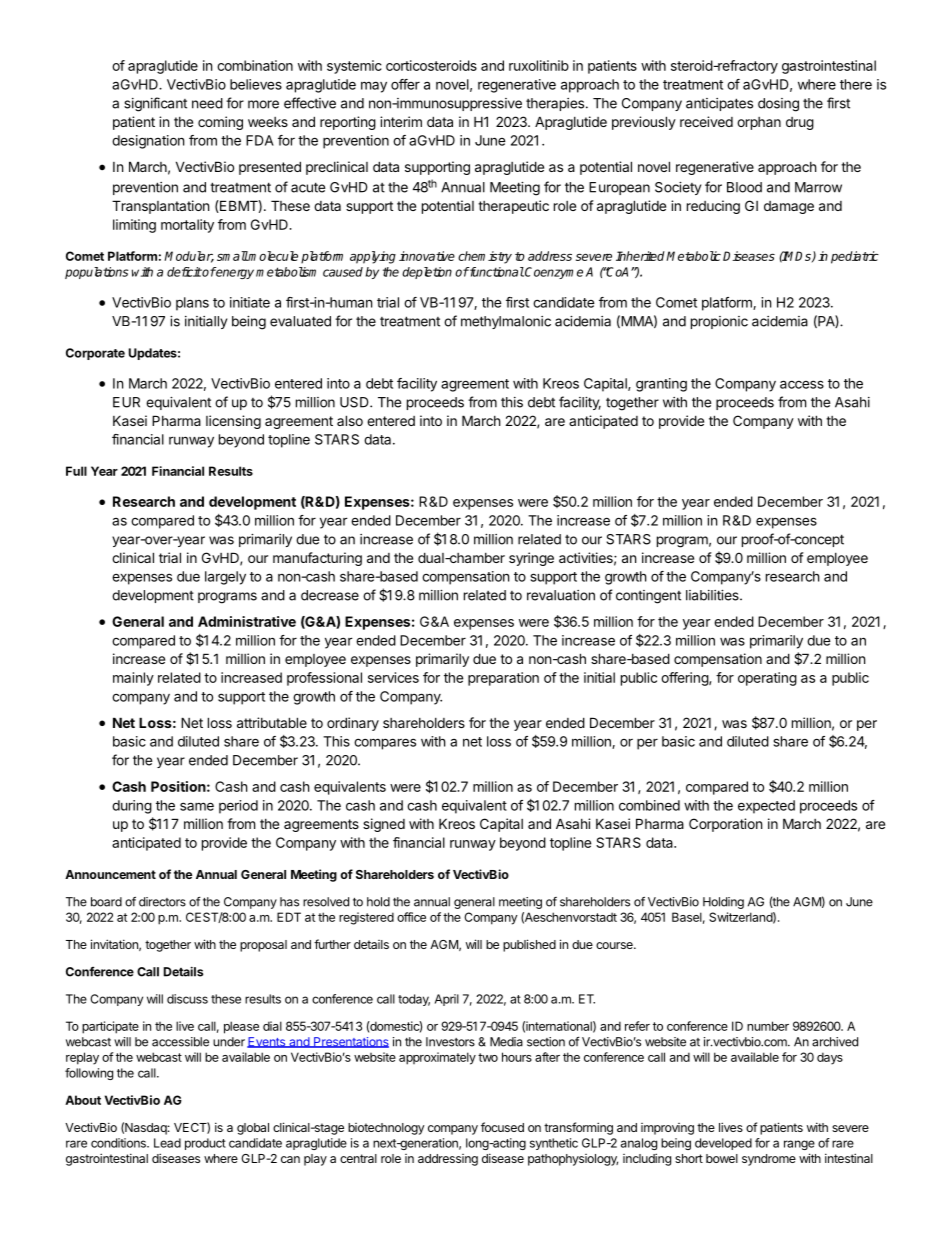 The width and height of the screenshot is (952, 1233). What do you see at coordinates (799, 1145) in the screenshot?
I see `range` at bounding box center [799, 1145].
